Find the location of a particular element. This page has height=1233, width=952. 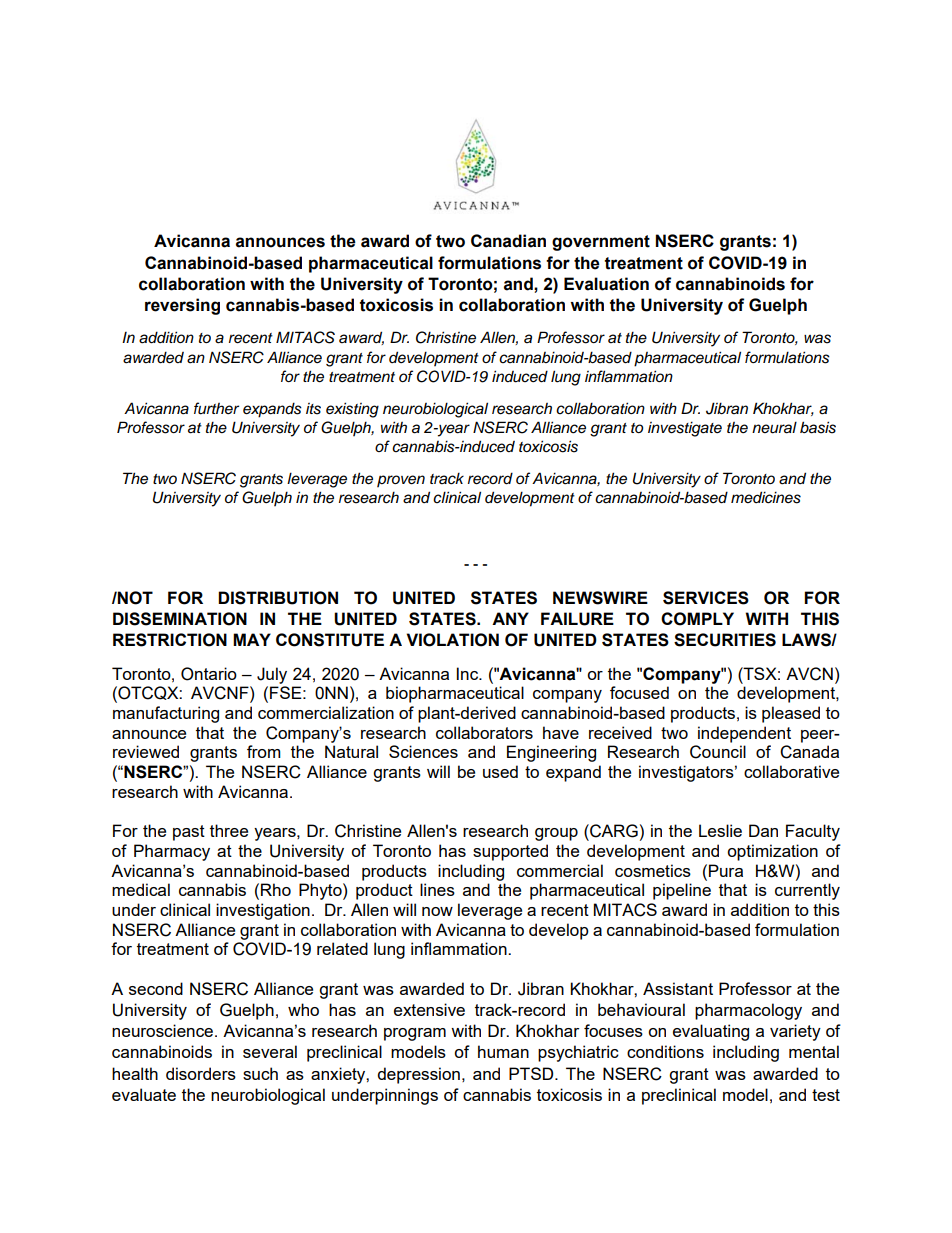

human is located at coordinates (503, 1051).
